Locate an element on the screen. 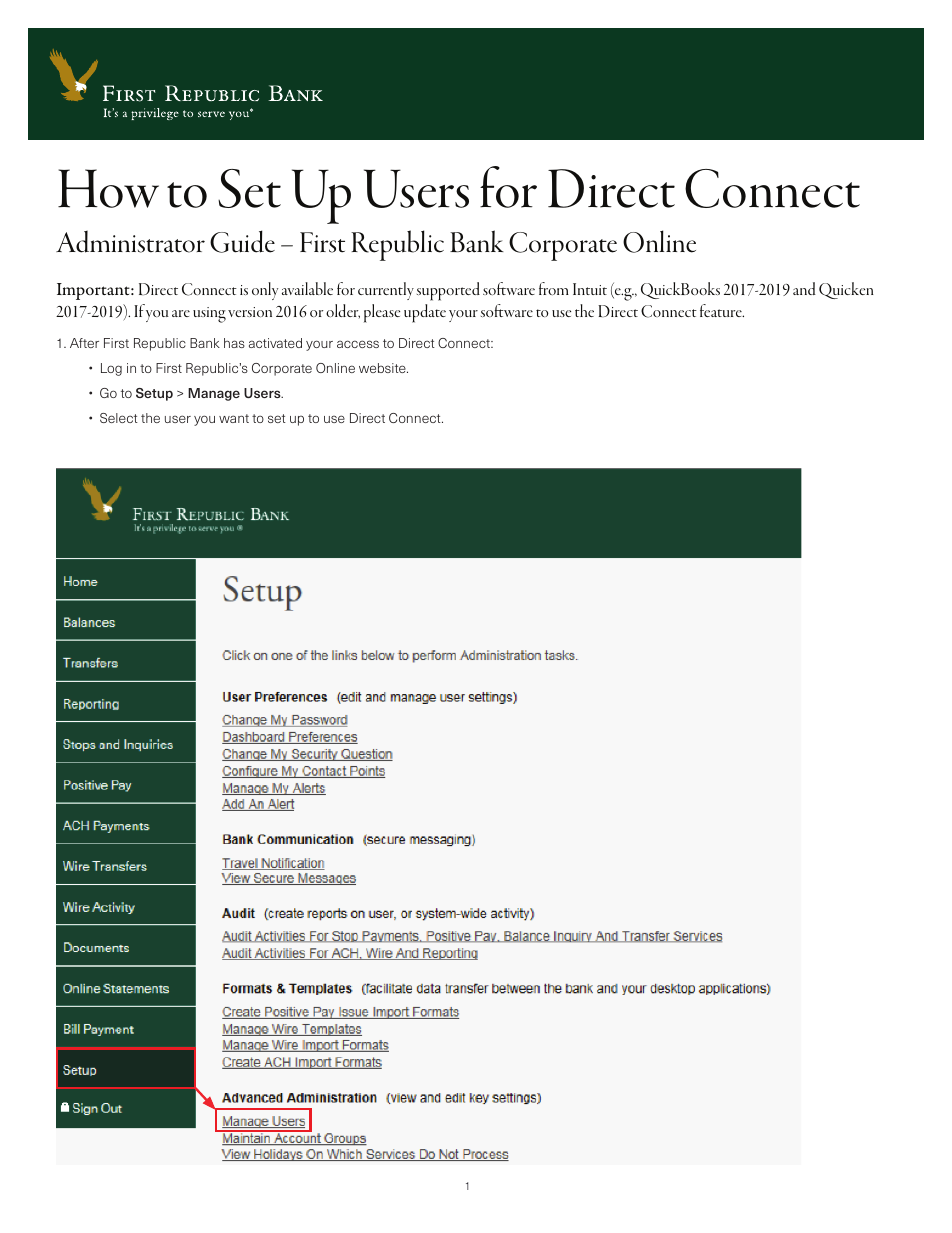 Image resolution: width=952 pixels, height=1233 pixels. feature is located at coordinates (722, 310).
